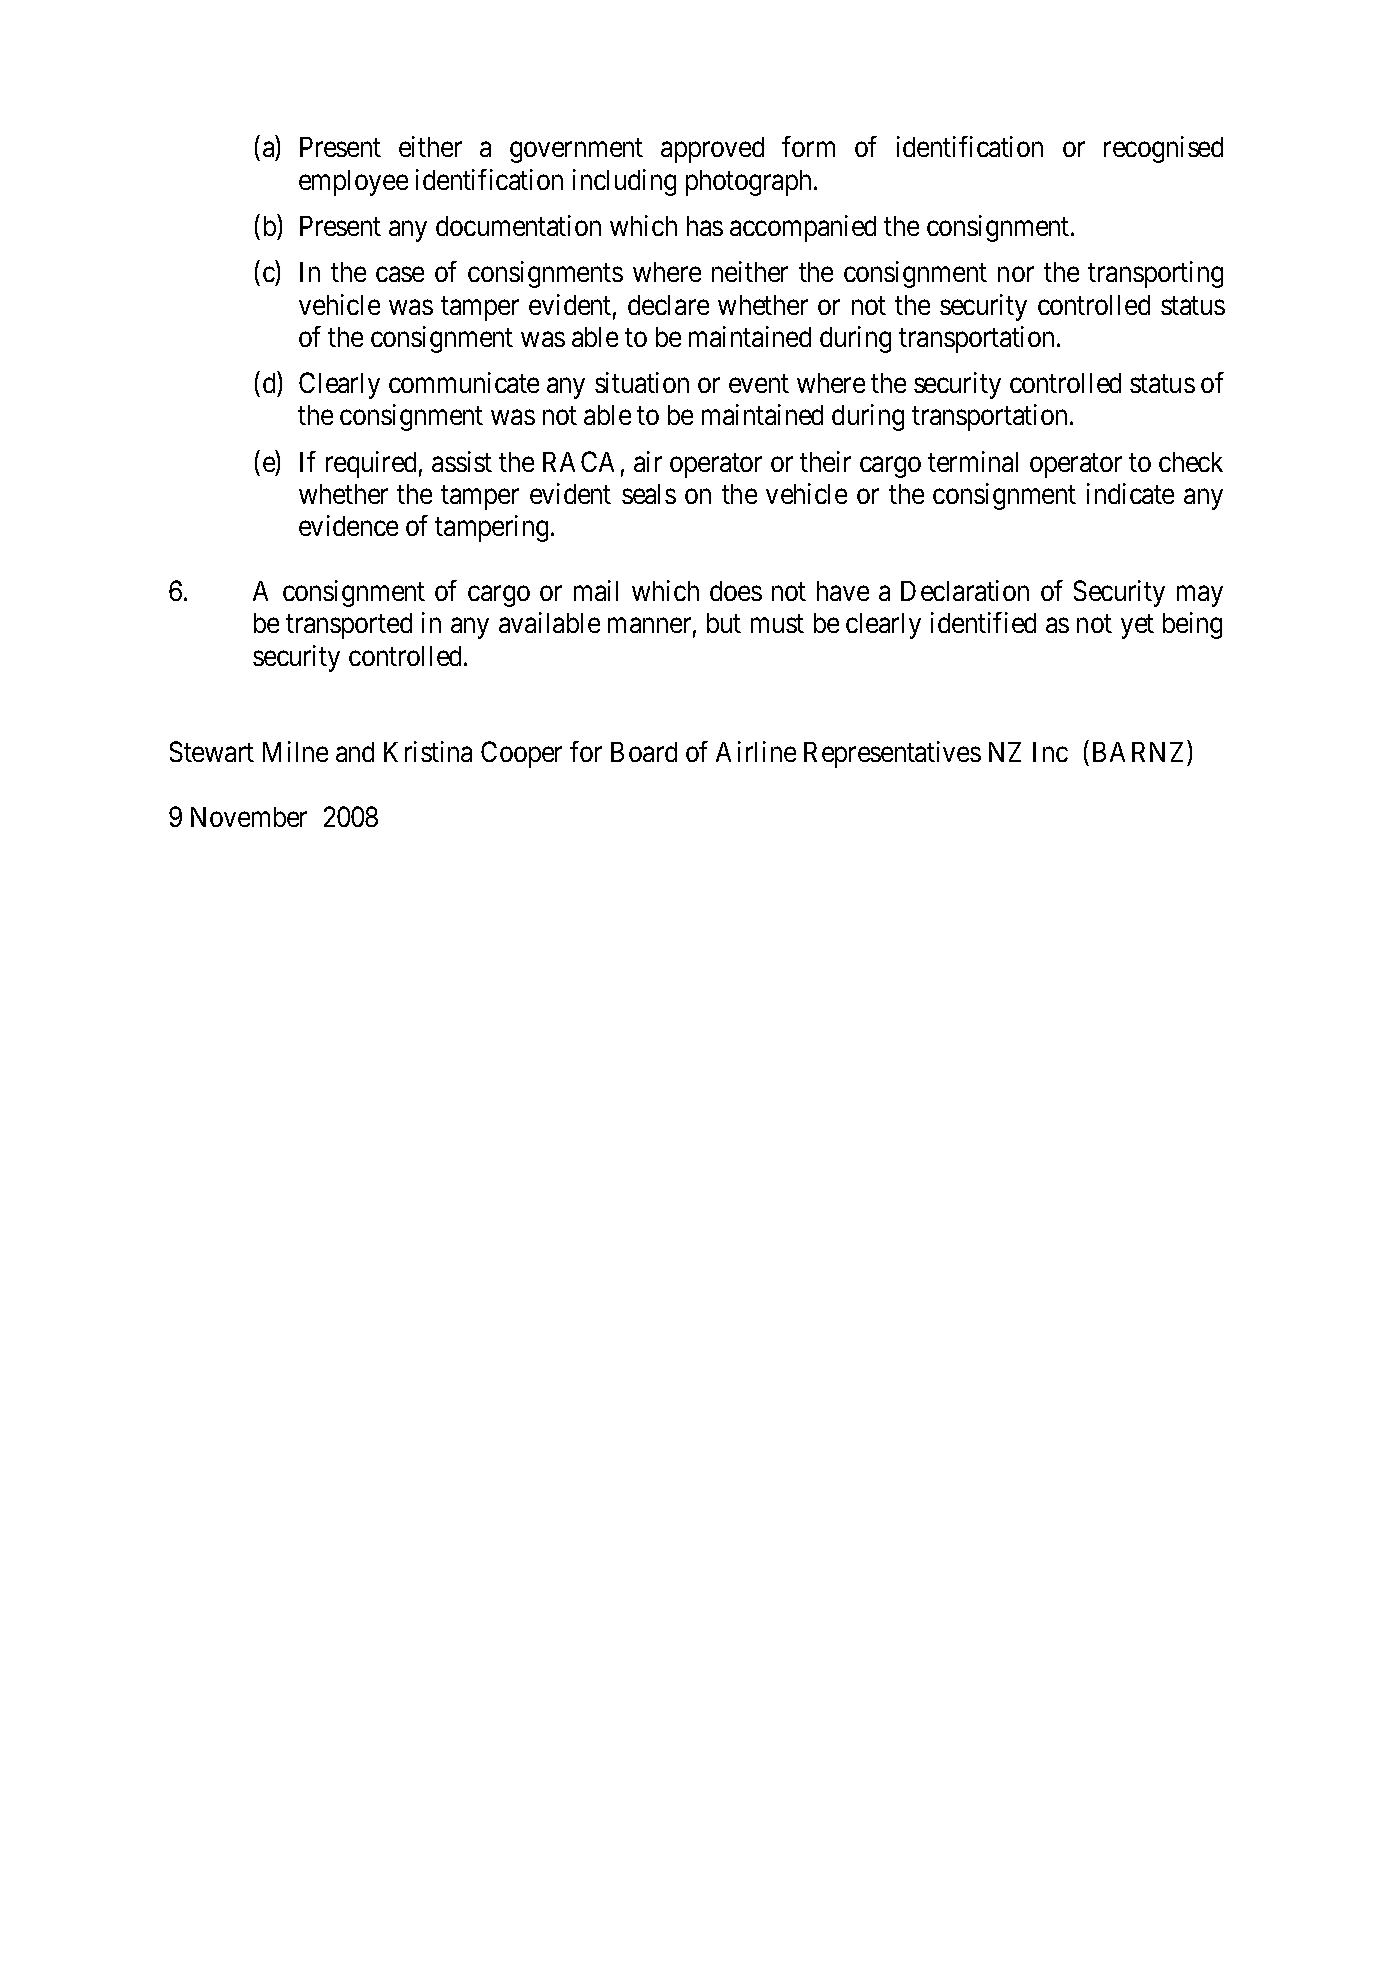 The width and height of the screenshot is (1393, 1970). Describe the element at coordinates (756, 751) in the screenshot. I see `Airline` at that location.
